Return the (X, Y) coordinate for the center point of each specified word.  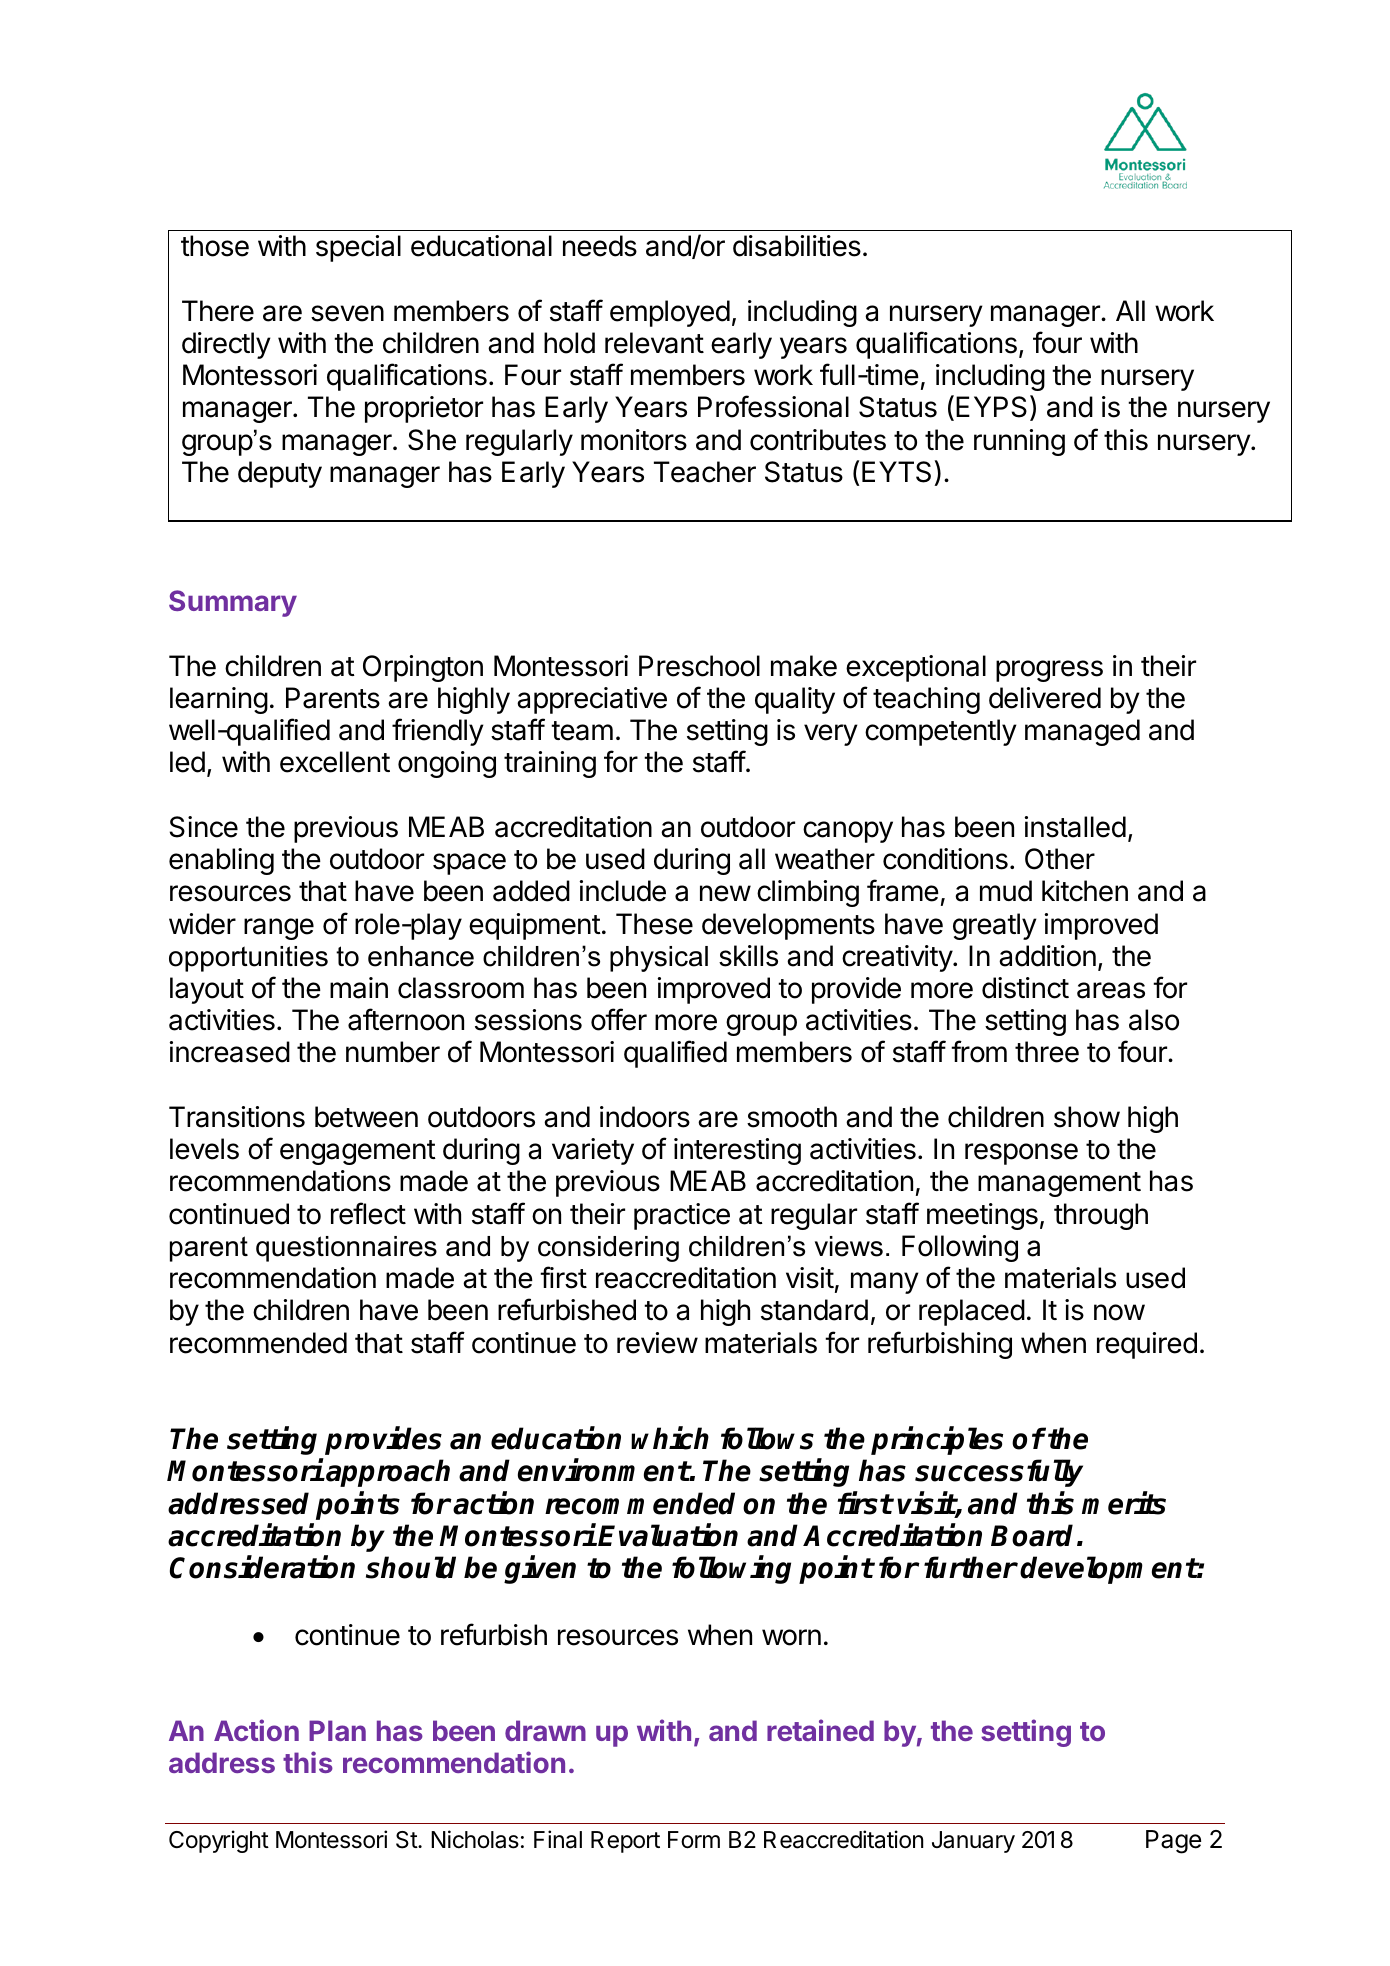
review (657, 1343)
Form (694, 1840)
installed (1075, 827)
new (725, 893)
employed (670, 313)
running (1019, 442)
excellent (335, 762)
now (1119, 1312)
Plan (337, 1730)
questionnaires (346, 1249)
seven (347, 313)
